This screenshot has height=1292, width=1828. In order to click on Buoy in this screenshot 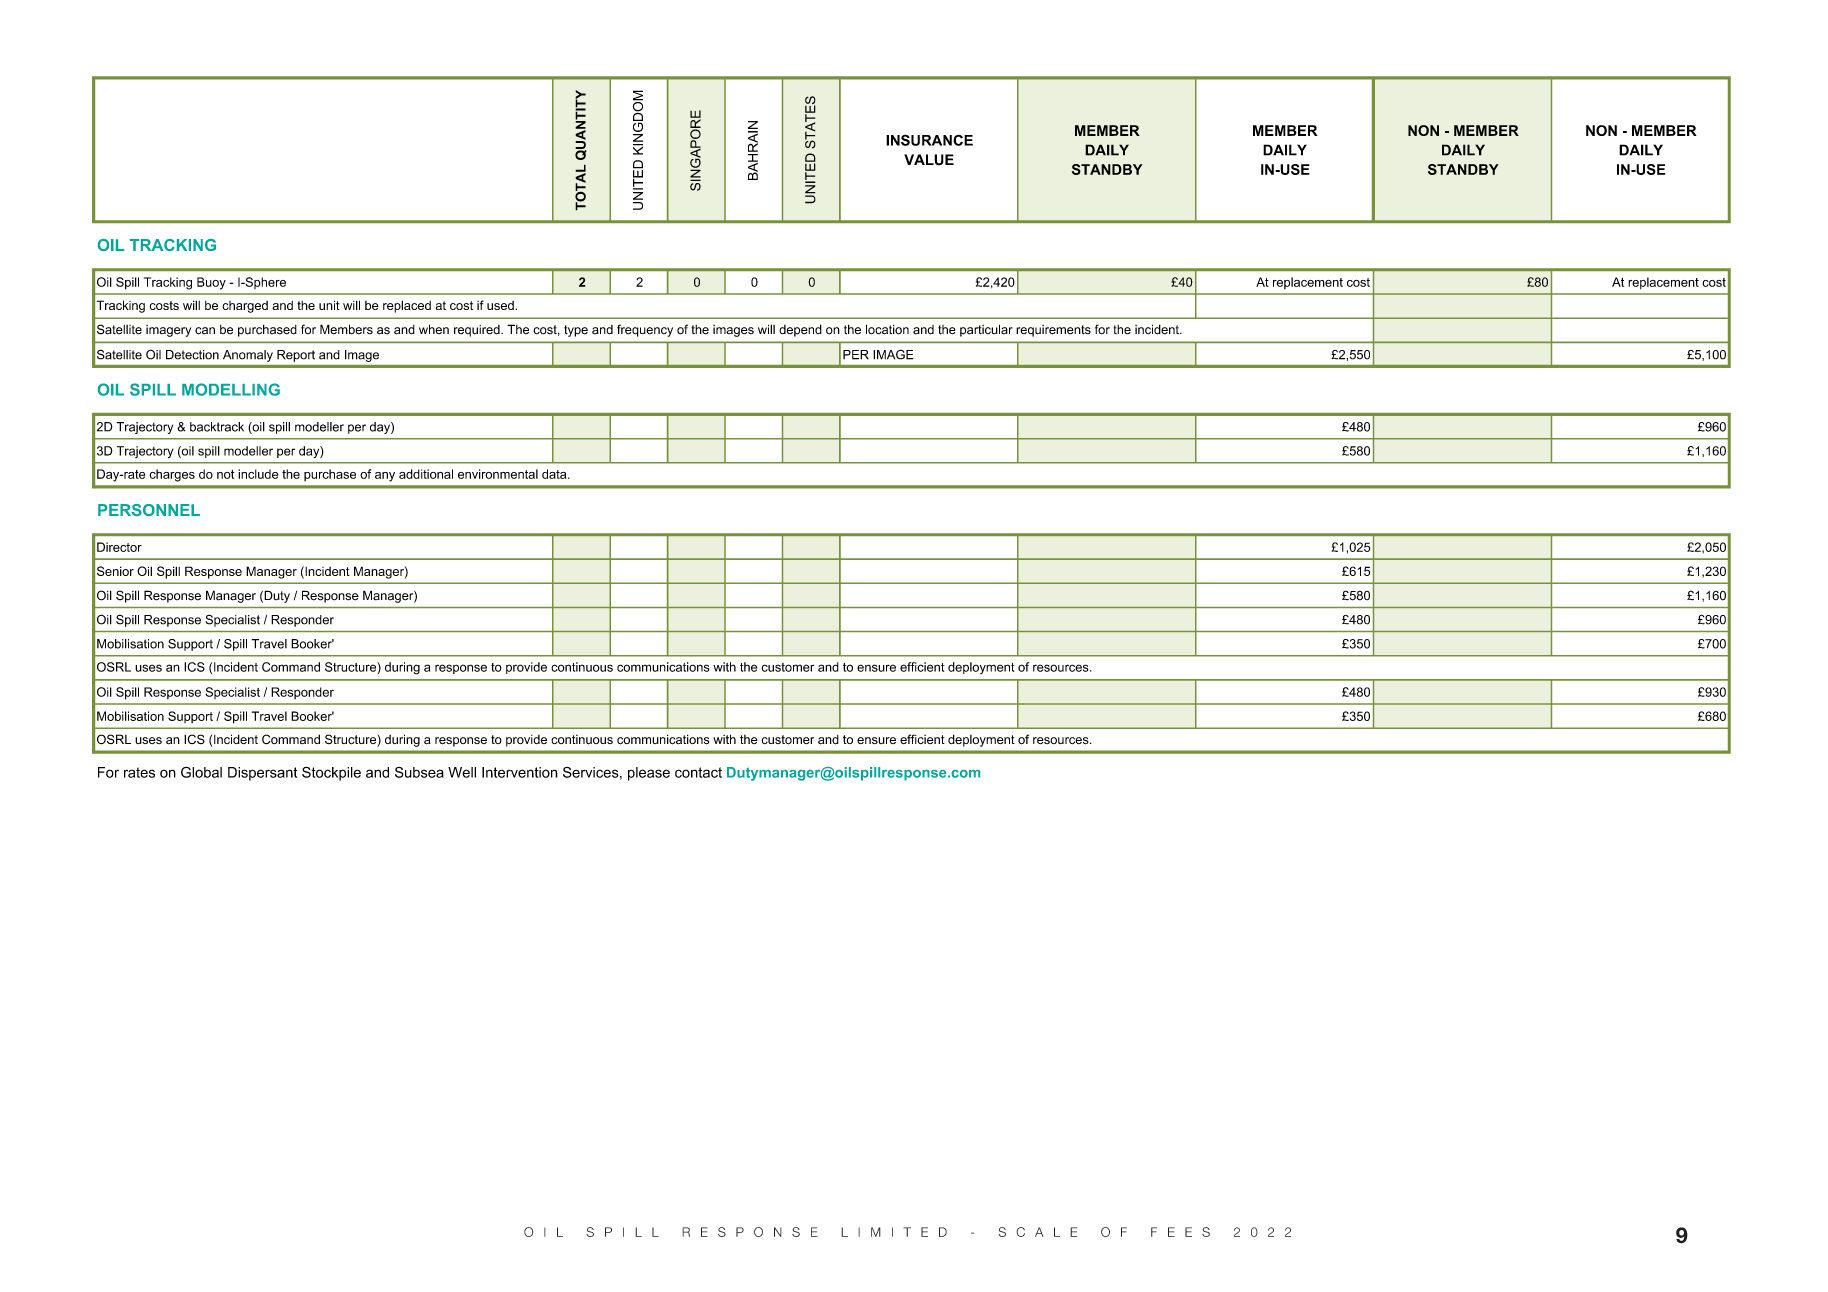, I will do `click(211, 283)`.
